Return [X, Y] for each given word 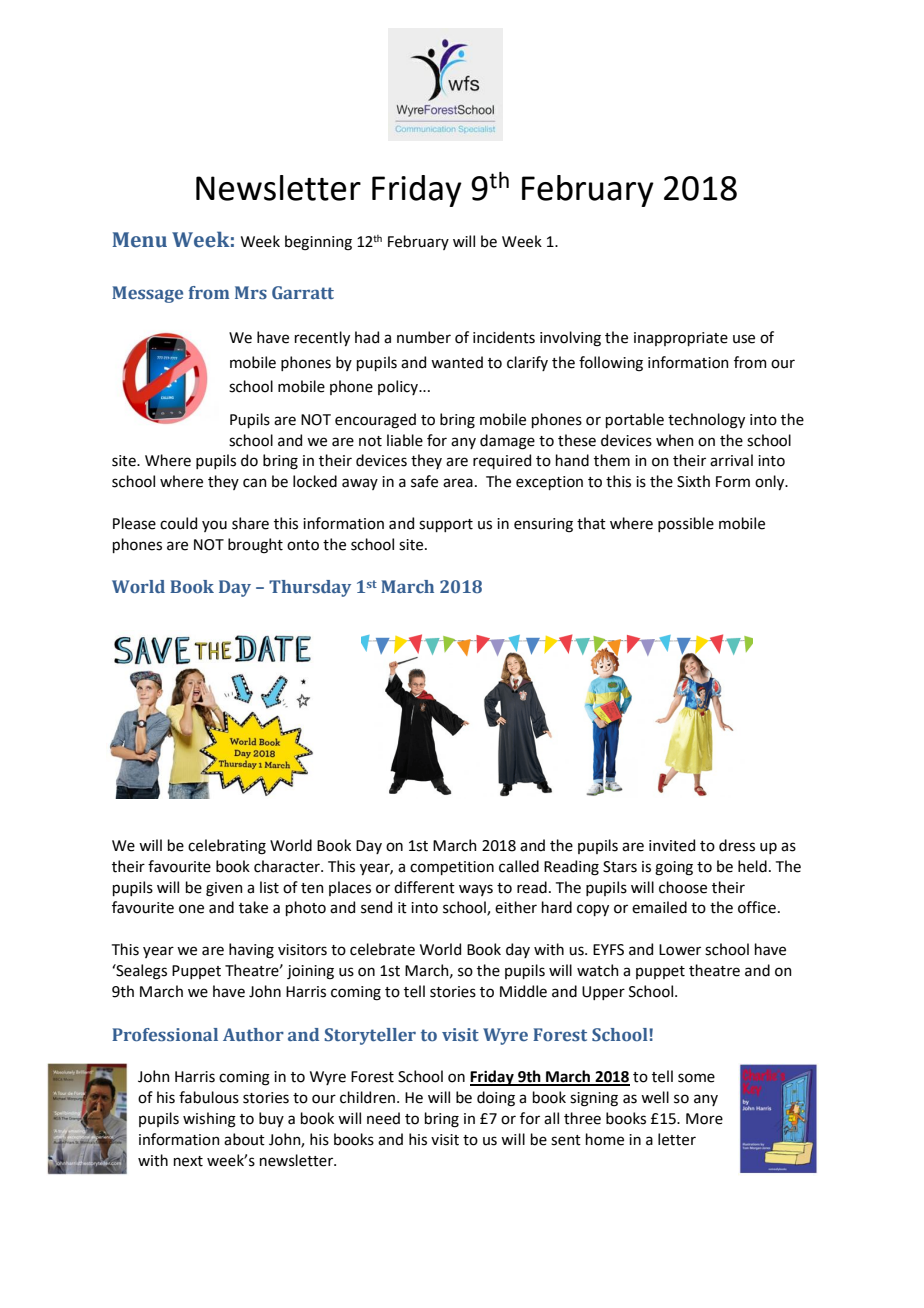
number [424, 337]
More [704, 1119]
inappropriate [681, 339]
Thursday [310, 588]
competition [452, 868]
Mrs [251, 293]
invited [672, 845]
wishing [209, 1120]
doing [496, 1099]
